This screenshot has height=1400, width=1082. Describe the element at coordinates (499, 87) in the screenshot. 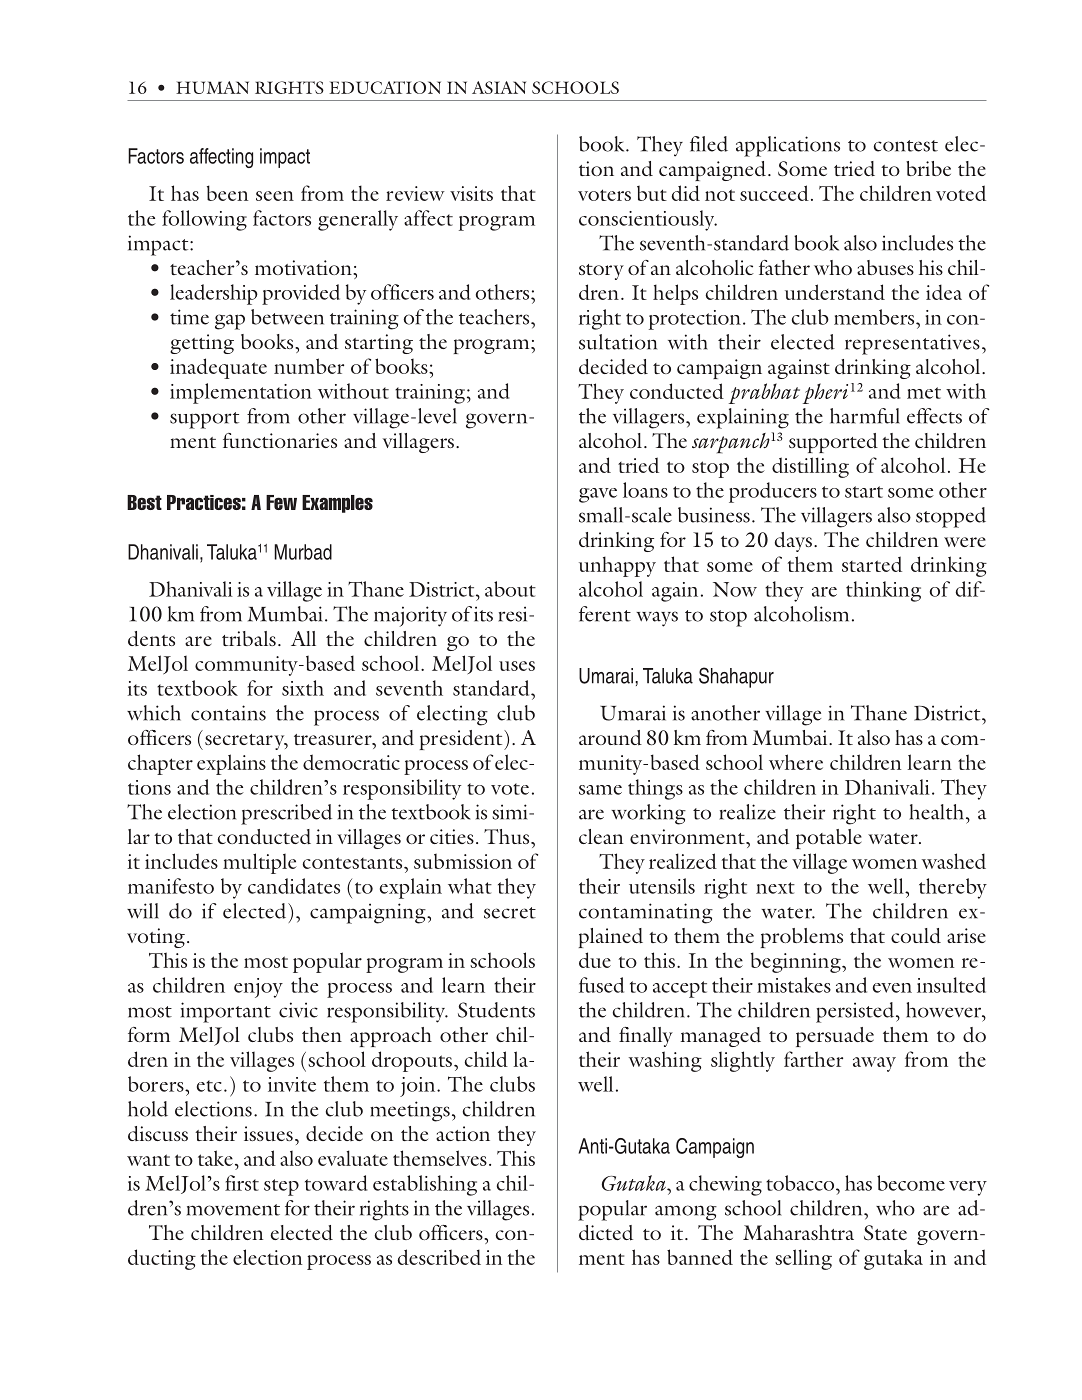

I see `ASIAN` at that location.
